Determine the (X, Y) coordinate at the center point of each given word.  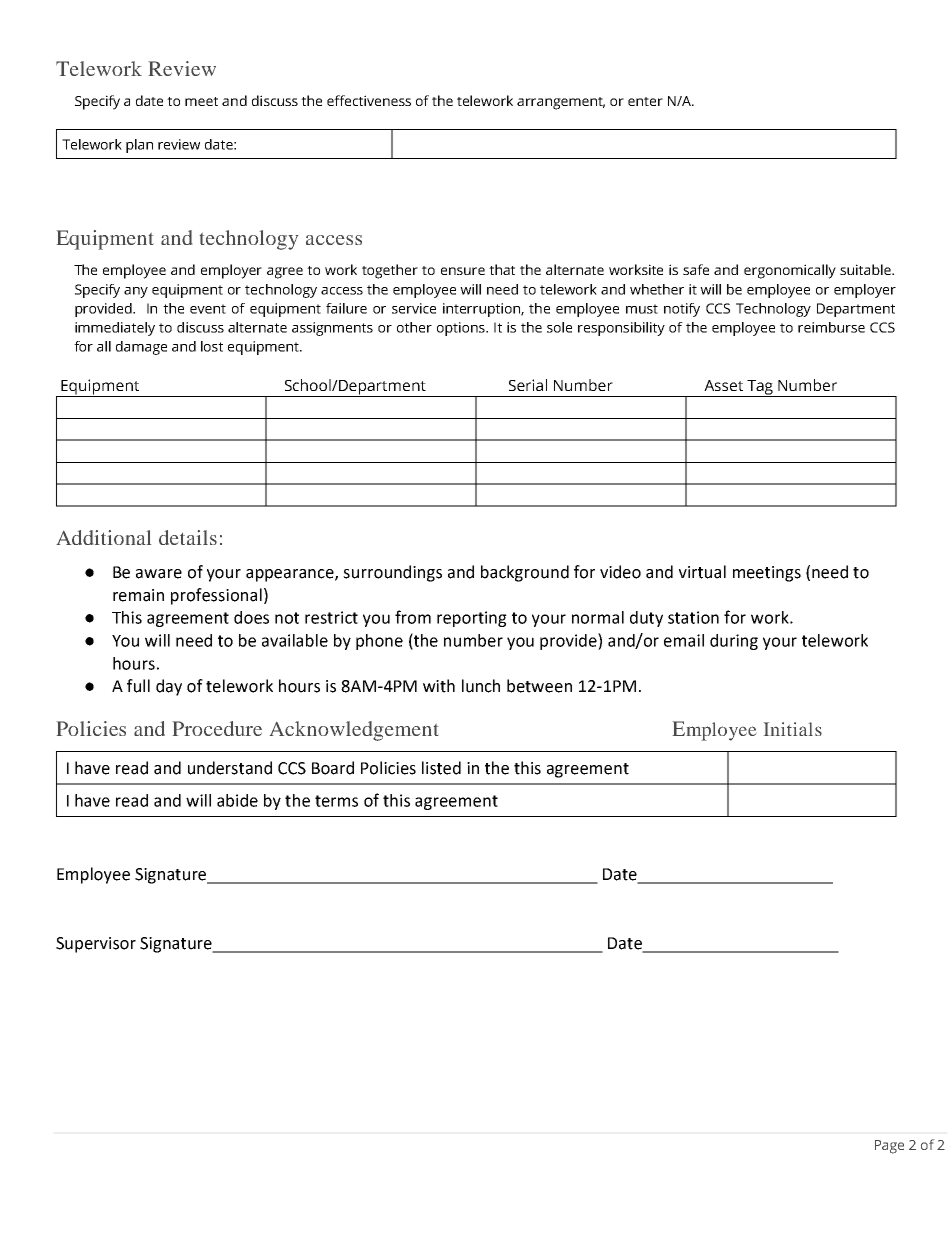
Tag (760, 388)
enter (645, 101)
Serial (528, 385)
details (188, 537)
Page (889, 1147)
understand (230, 768)
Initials (793, 729)
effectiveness (369, 100)
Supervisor (96, 945)
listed (441, 768)
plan (139, 146)
